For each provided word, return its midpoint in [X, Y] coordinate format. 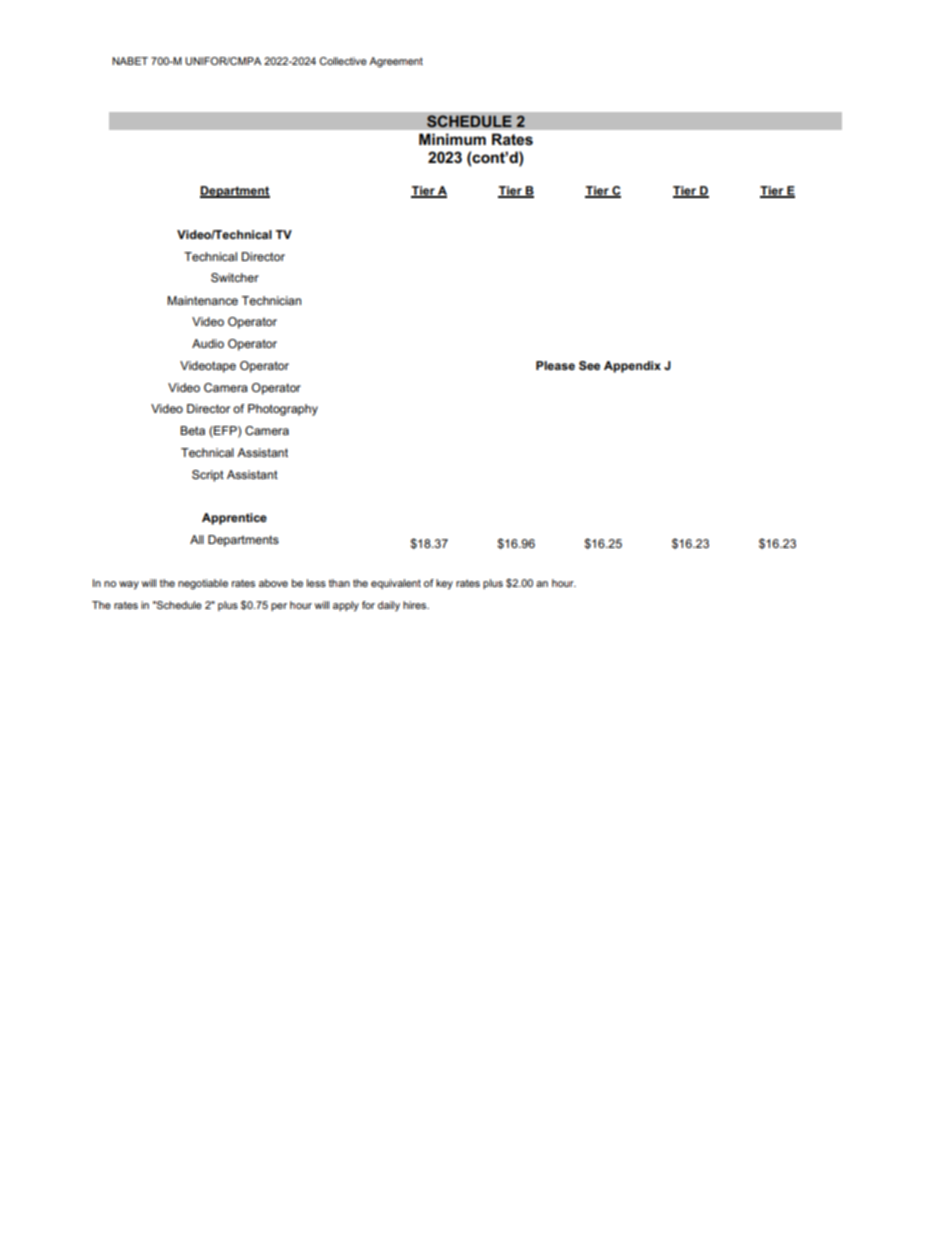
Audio [208, 343]
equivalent [396, 584]
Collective [343, 61]
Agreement [396, 62]
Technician [271, 300]
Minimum [452, 139]
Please [555, 365]
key [444, 584]
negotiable [203, 584]
